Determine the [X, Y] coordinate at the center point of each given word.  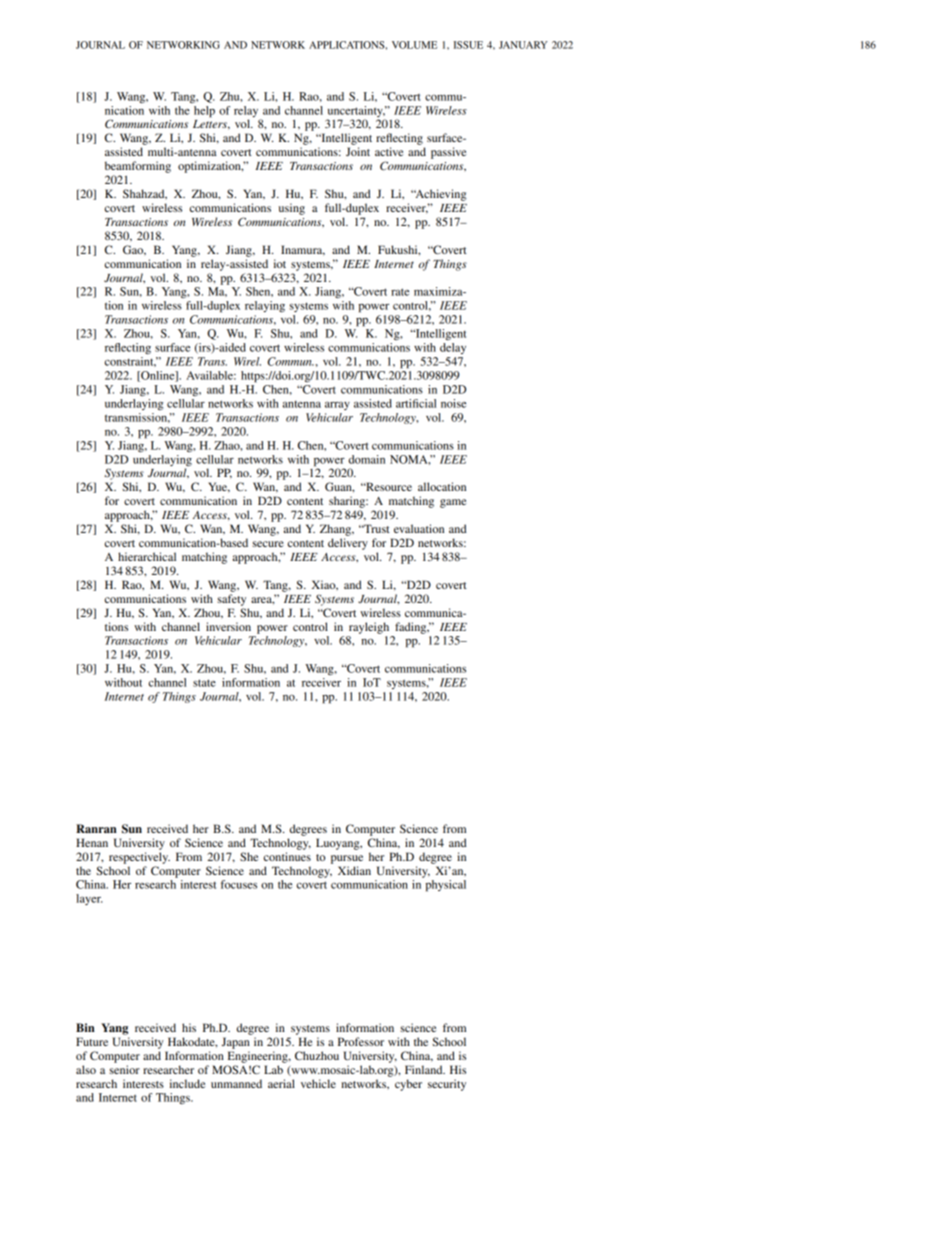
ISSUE [468, 45]
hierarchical [147, 556]
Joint [358, 151]
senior [124, 1069]
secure [268, 544]
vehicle [318, 1083]
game [453, 503]
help [204, 112]
